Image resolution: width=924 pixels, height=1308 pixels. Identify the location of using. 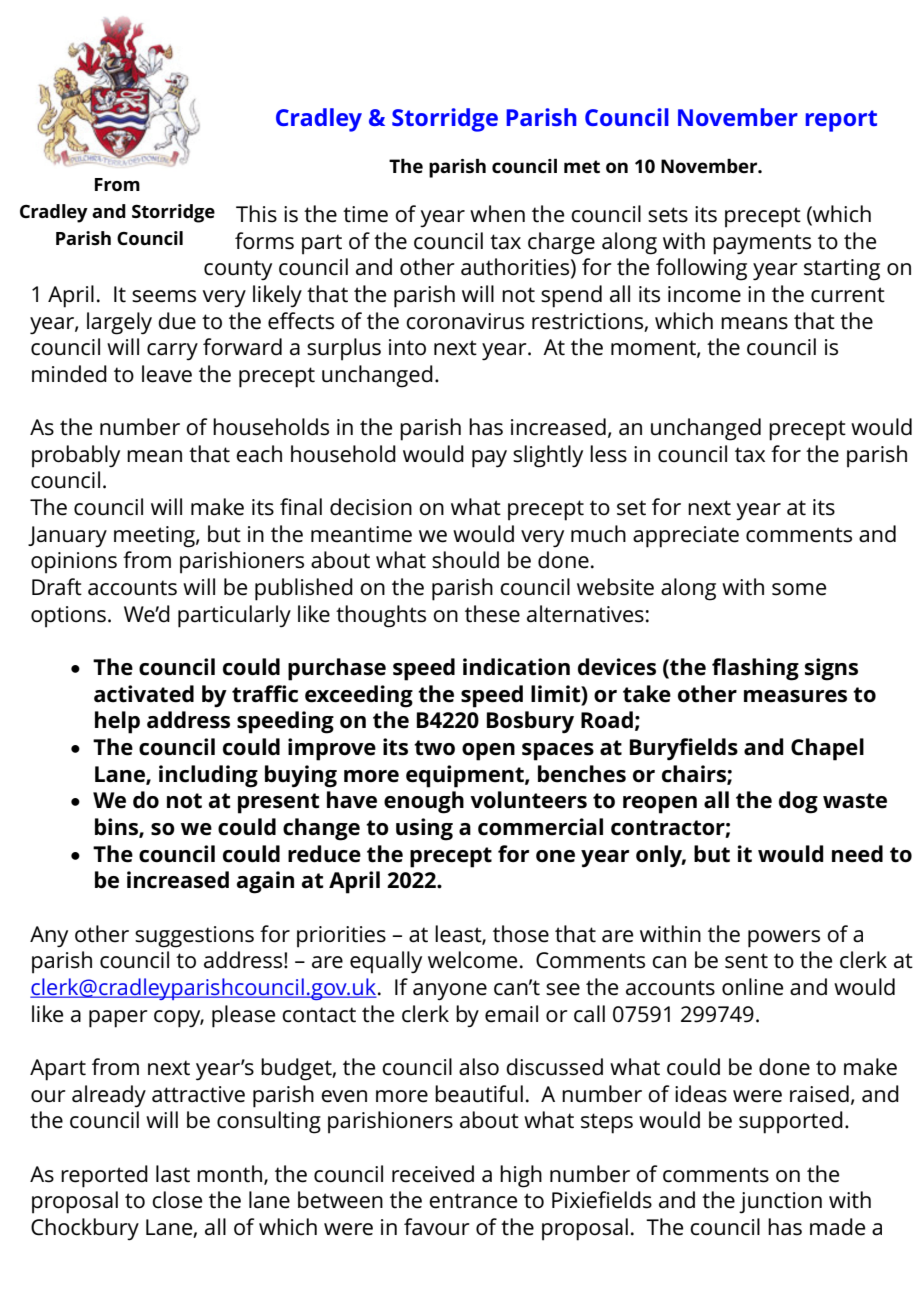
(424, 829).
